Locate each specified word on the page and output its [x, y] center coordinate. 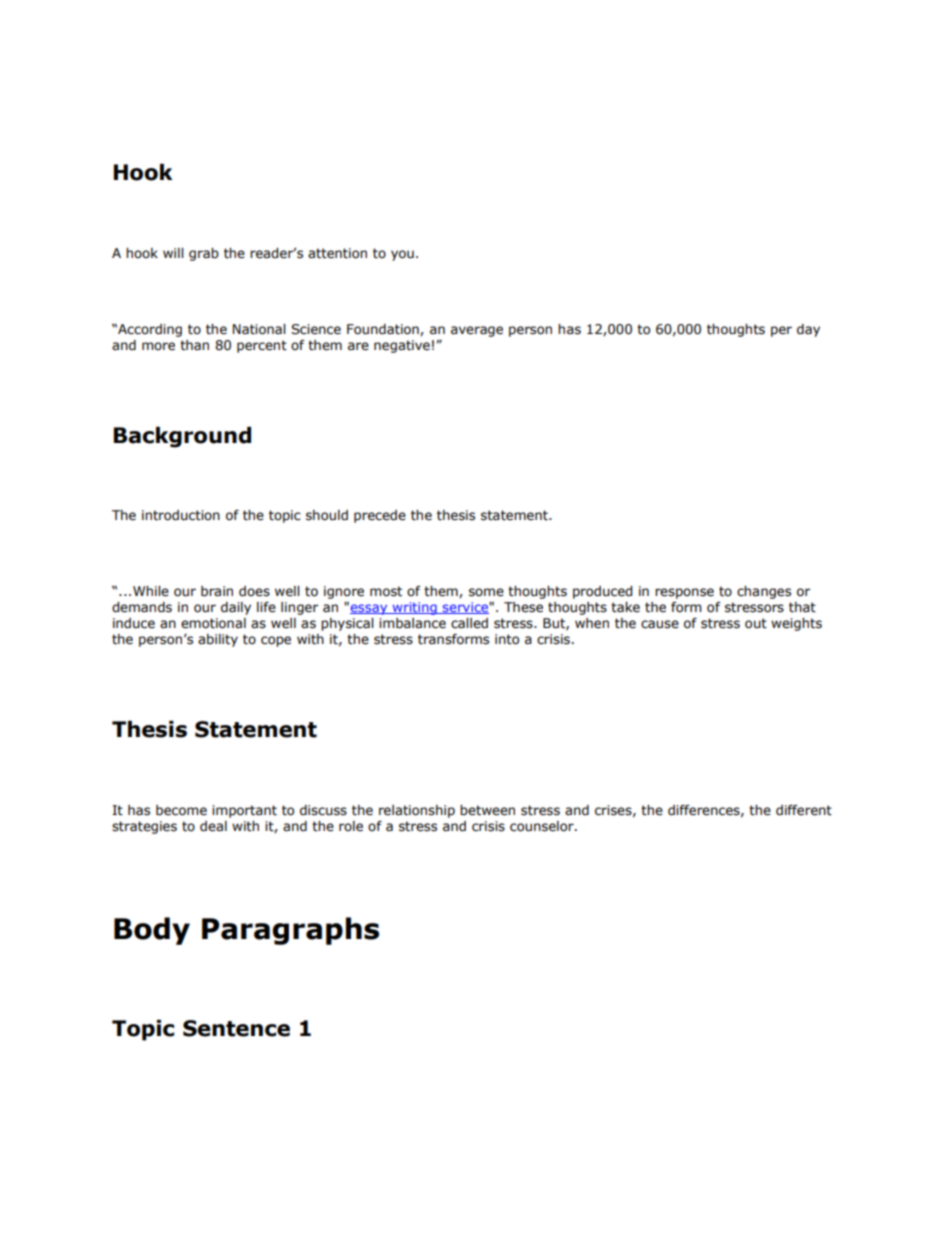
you [402, 255]
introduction [181, 515]
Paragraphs [290, 931]
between [487, 810]
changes [764, 592]
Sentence [236, 1028]
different [804, 810]
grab [204, 254]
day [808, 330]
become [181, 810]
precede [380, 516]
